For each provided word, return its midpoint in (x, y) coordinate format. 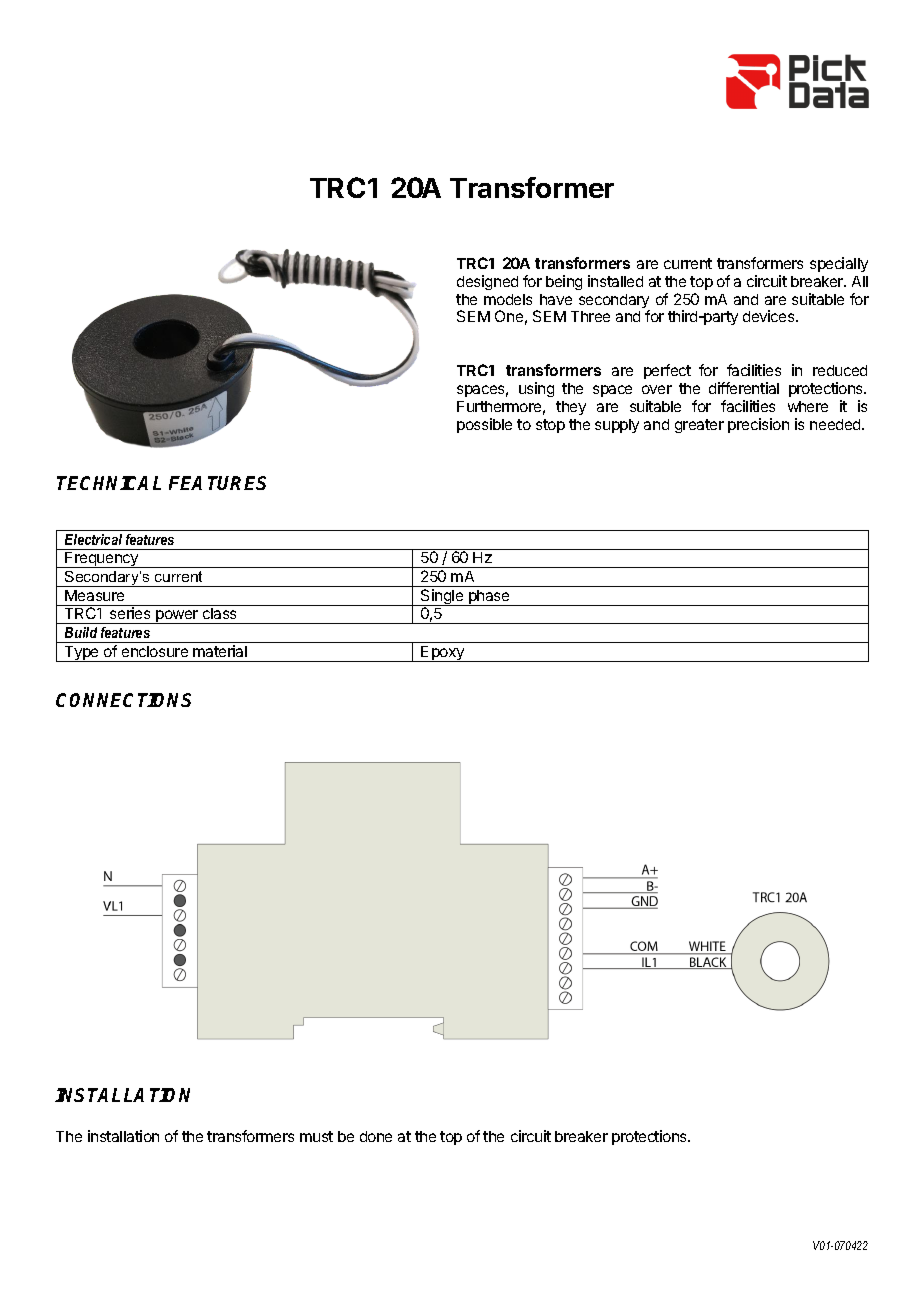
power (177, 617)
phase (489, 598)
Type (82, 654)
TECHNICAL (109, 483)
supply (617, 426)
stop (550, 426)
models (508, 299)
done (376, 1136)
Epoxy (443, 654)
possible (484, 425)
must (316, 1136)
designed (487, 282)
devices (770, 316)
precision (758, 425)
